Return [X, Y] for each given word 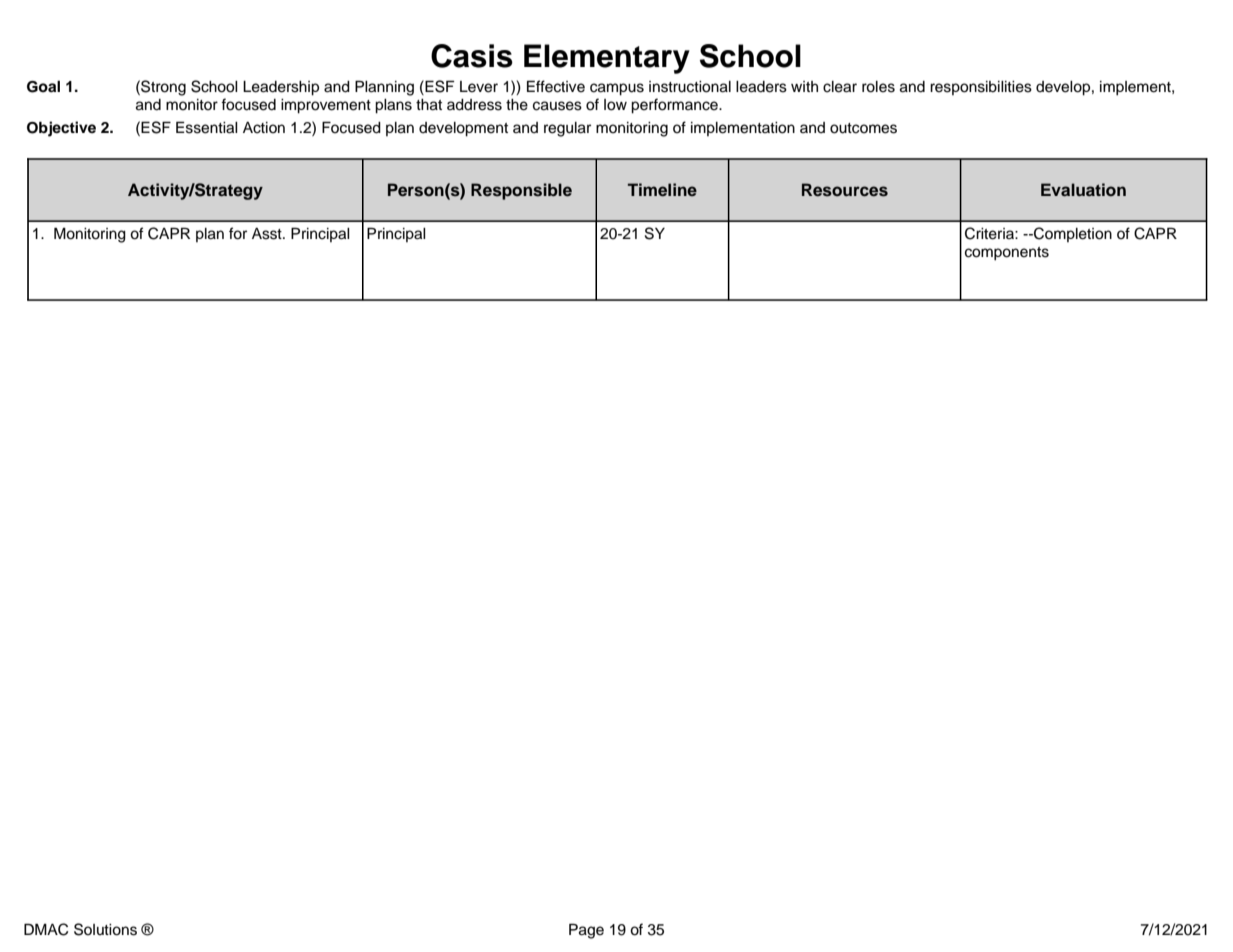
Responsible [521, 191]
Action [264, 128]
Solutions [105, 929]
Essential [207, 127]
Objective [61, 129]
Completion [1072, 234]
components [1007, 254]
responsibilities [981, 88]
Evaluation [1083, 189]
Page [586, 931]
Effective [556, 86]
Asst [268, 234]
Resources [845, 190]
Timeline [662, 189]
